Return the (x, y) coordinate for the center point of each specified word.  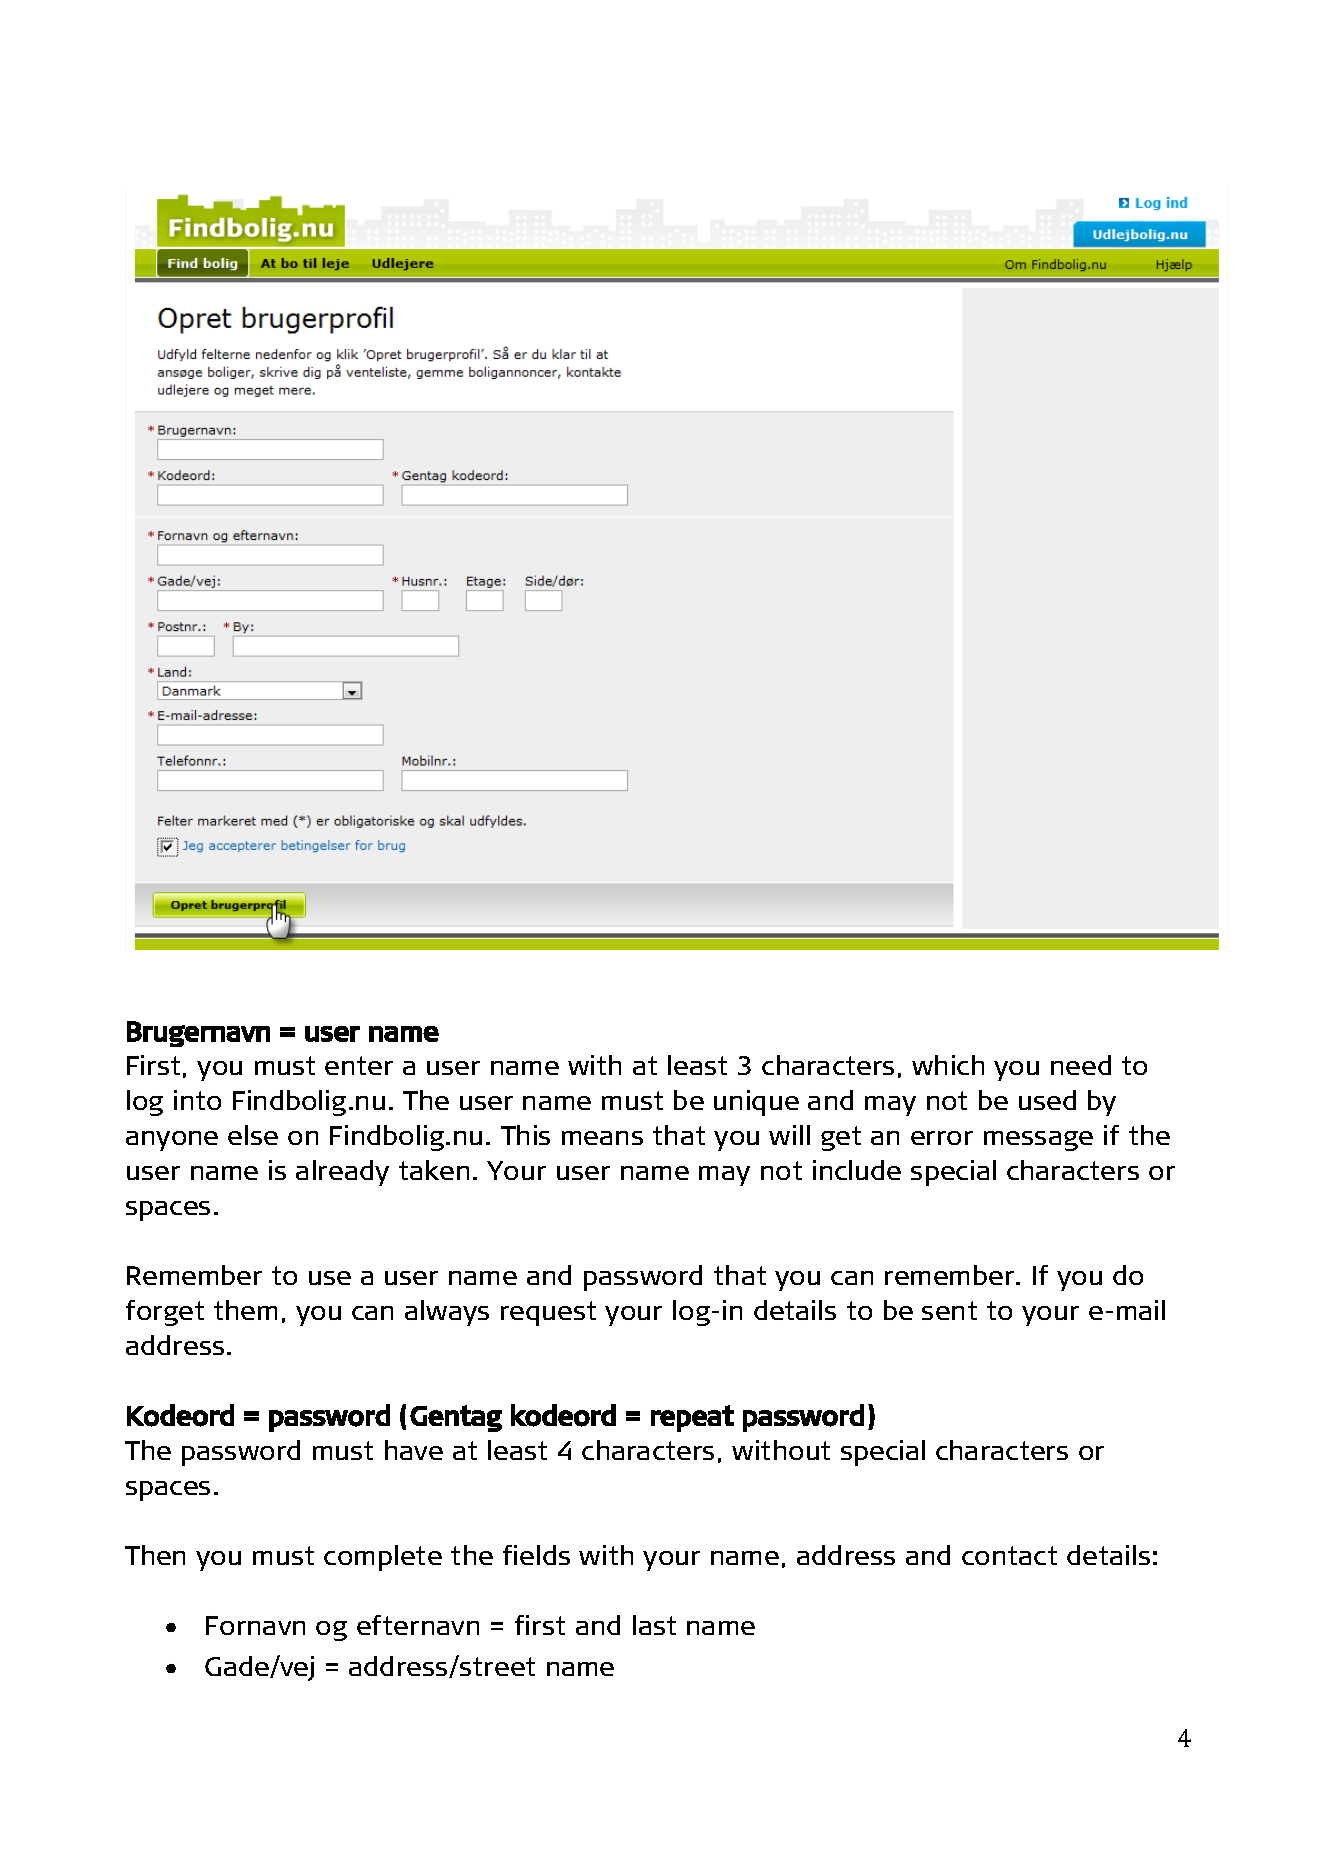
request (548, 1313)
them (245, 1310)
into (197, 1100)
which (948, 1065)
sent (949, 1310)
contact (1009, 1555)
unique (756, 1103)
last (654, 1625)
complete (383, 1558)
